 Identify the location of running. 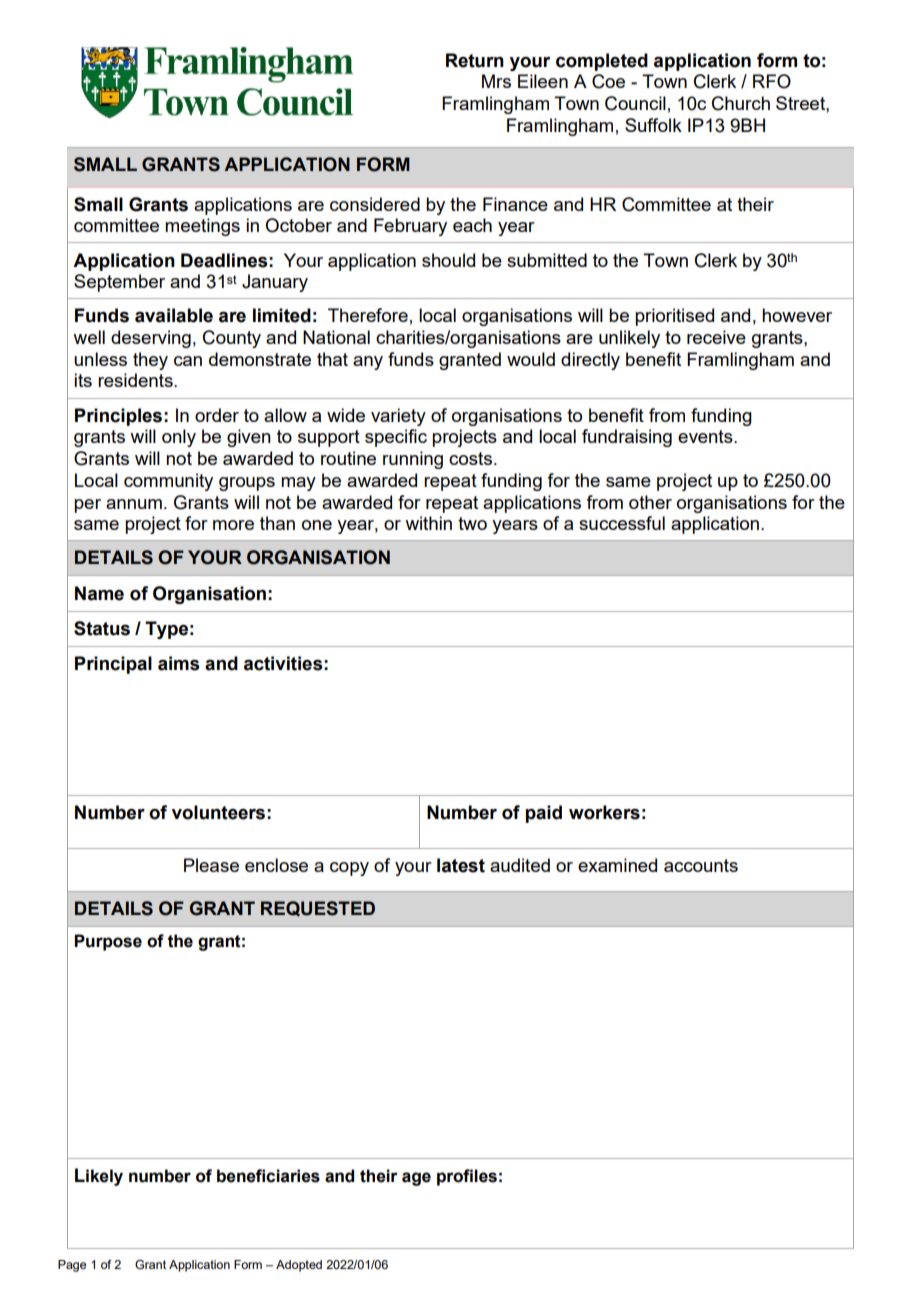
(413, 460).
